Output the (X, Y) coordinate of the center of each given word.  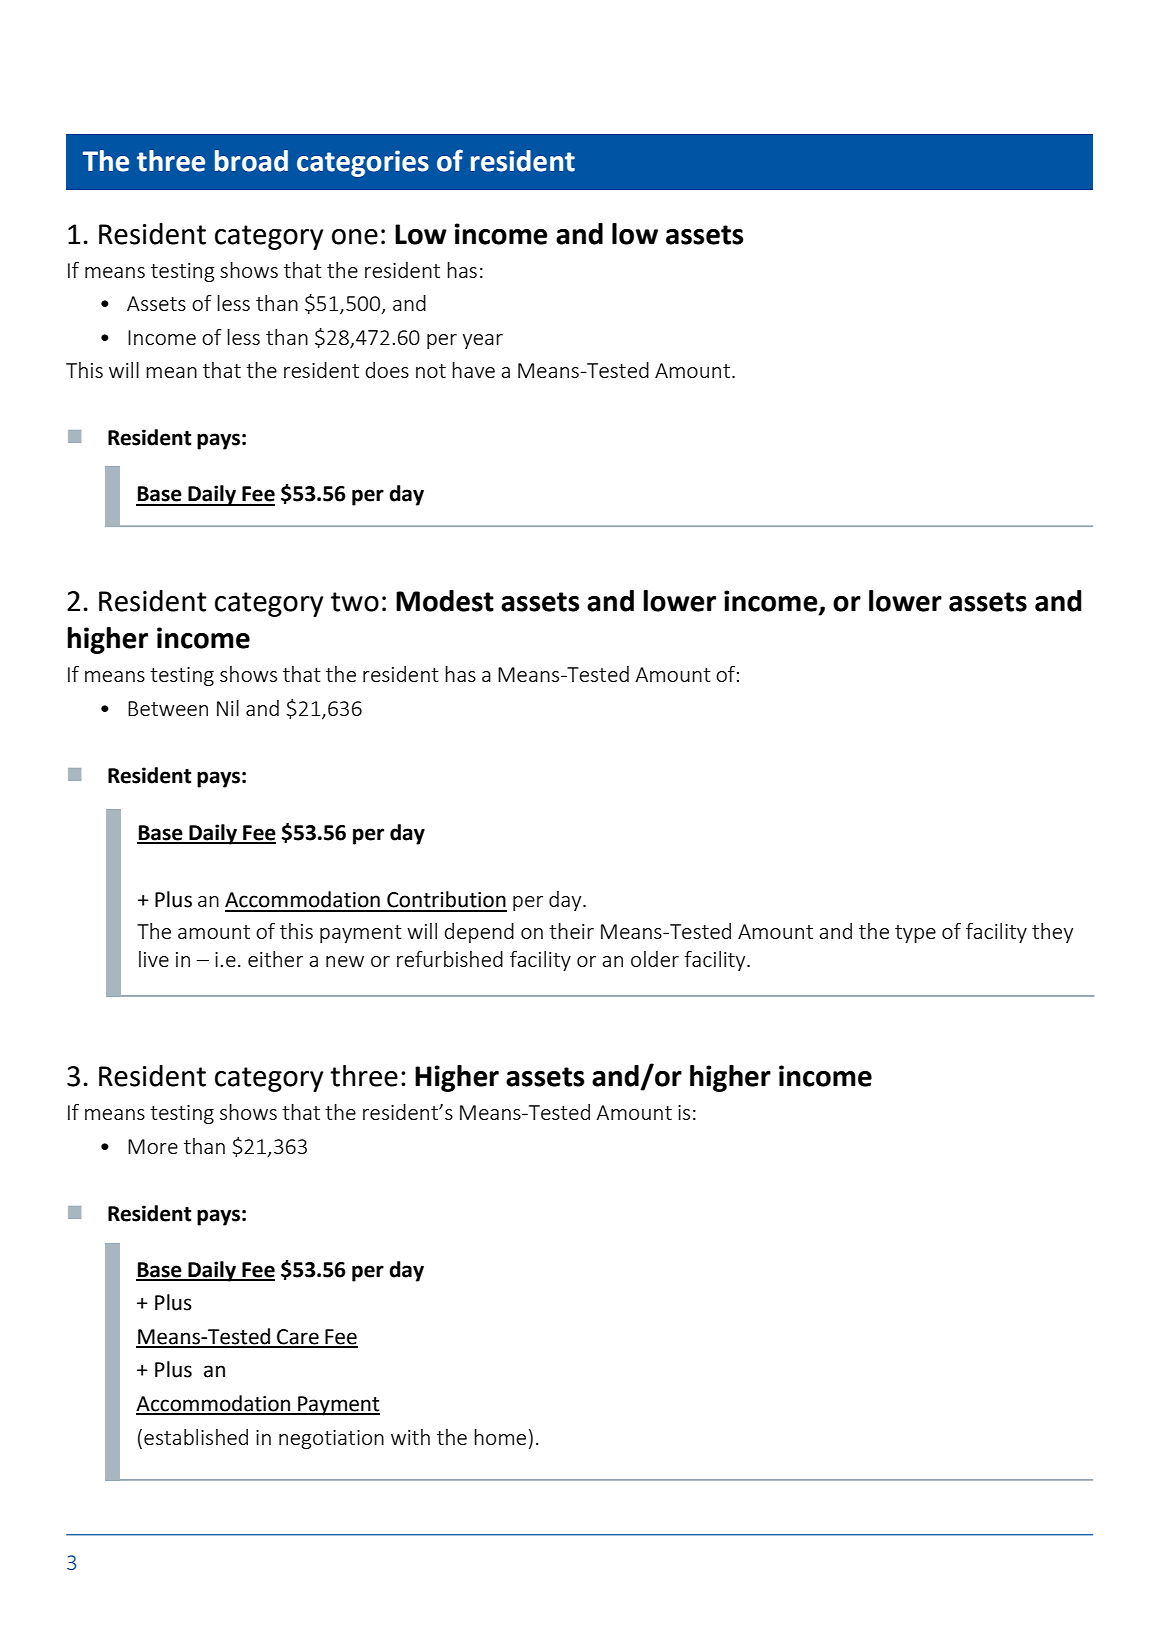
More (153, 1146)
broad (251, 161)
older (655, 959)
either (275, 959)
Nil (228, 708)
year (482, 341)
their (571, 931)
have (473, 370)
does (387, 370)
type (915, 934)
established (196, 1437)
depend (479, 933)
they (1052, 933)
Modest (445, 601)
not (431, 371)
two (355, 602)
